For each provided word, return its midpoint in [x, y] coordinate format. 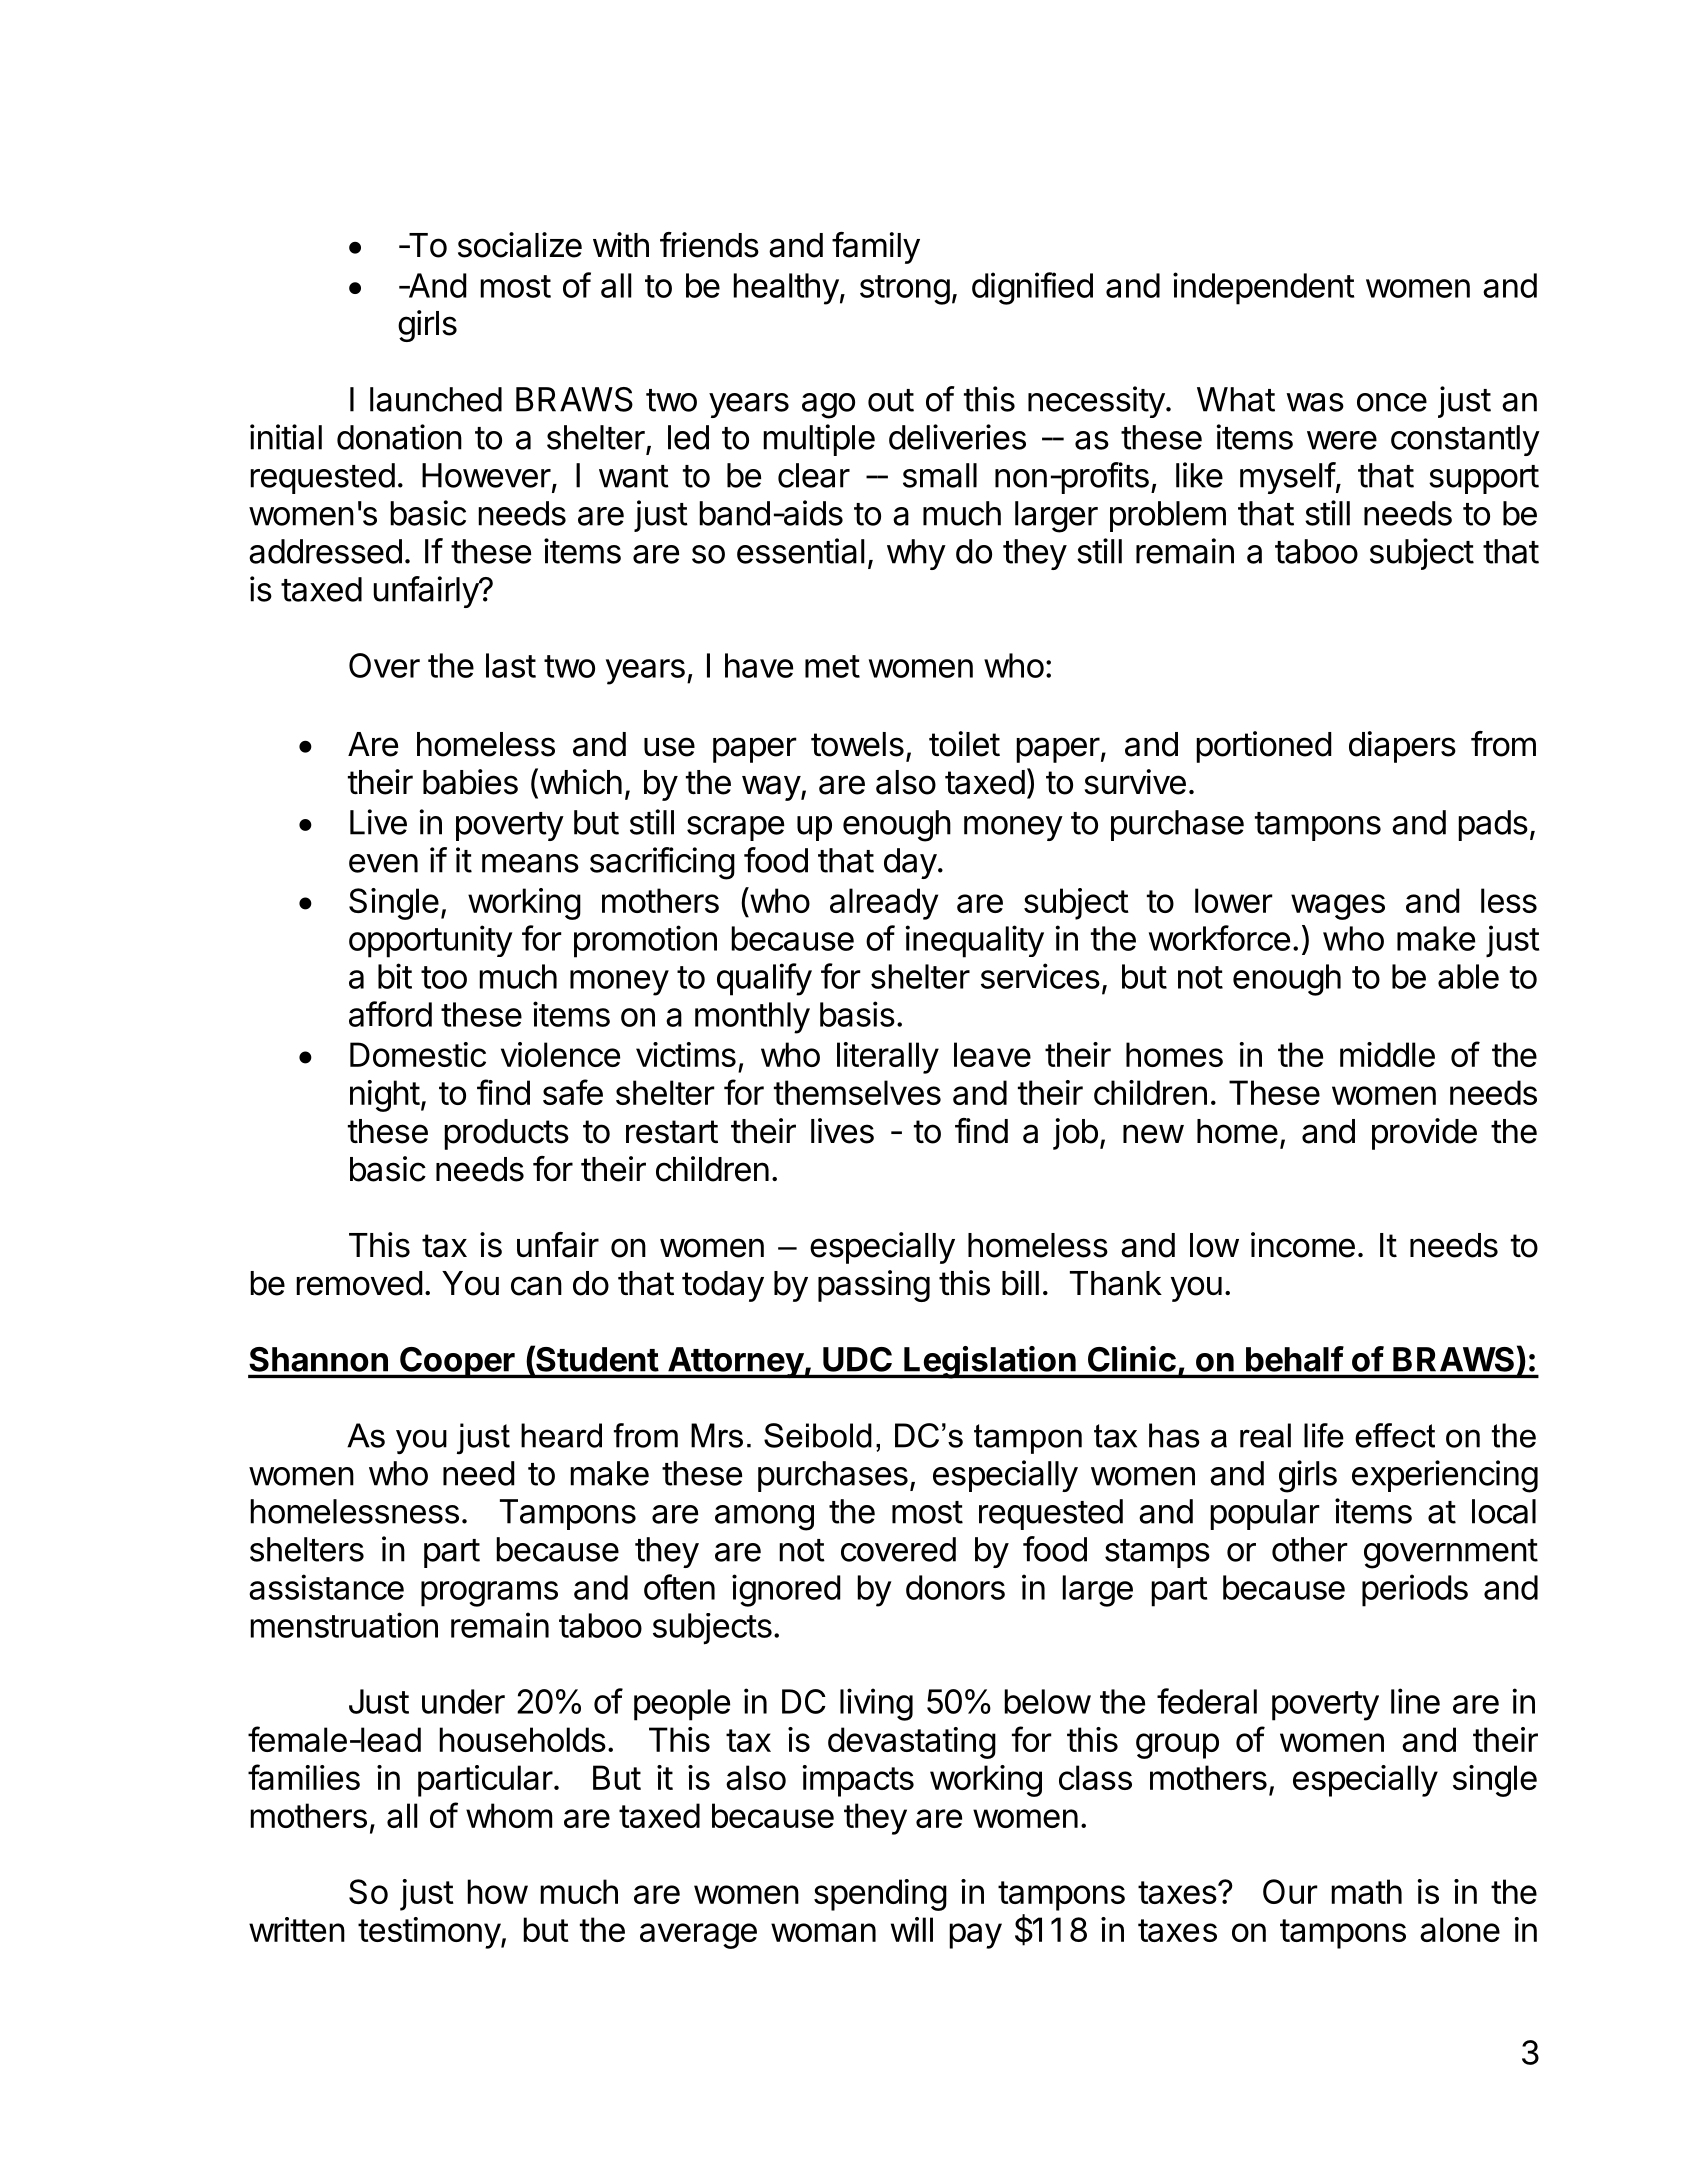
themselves [857, 1092]
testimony [430, 1933]
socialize [520, 245]
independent [1263, 288]
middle [1387, 1054]
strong [905, 290]
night [385, 1096]
